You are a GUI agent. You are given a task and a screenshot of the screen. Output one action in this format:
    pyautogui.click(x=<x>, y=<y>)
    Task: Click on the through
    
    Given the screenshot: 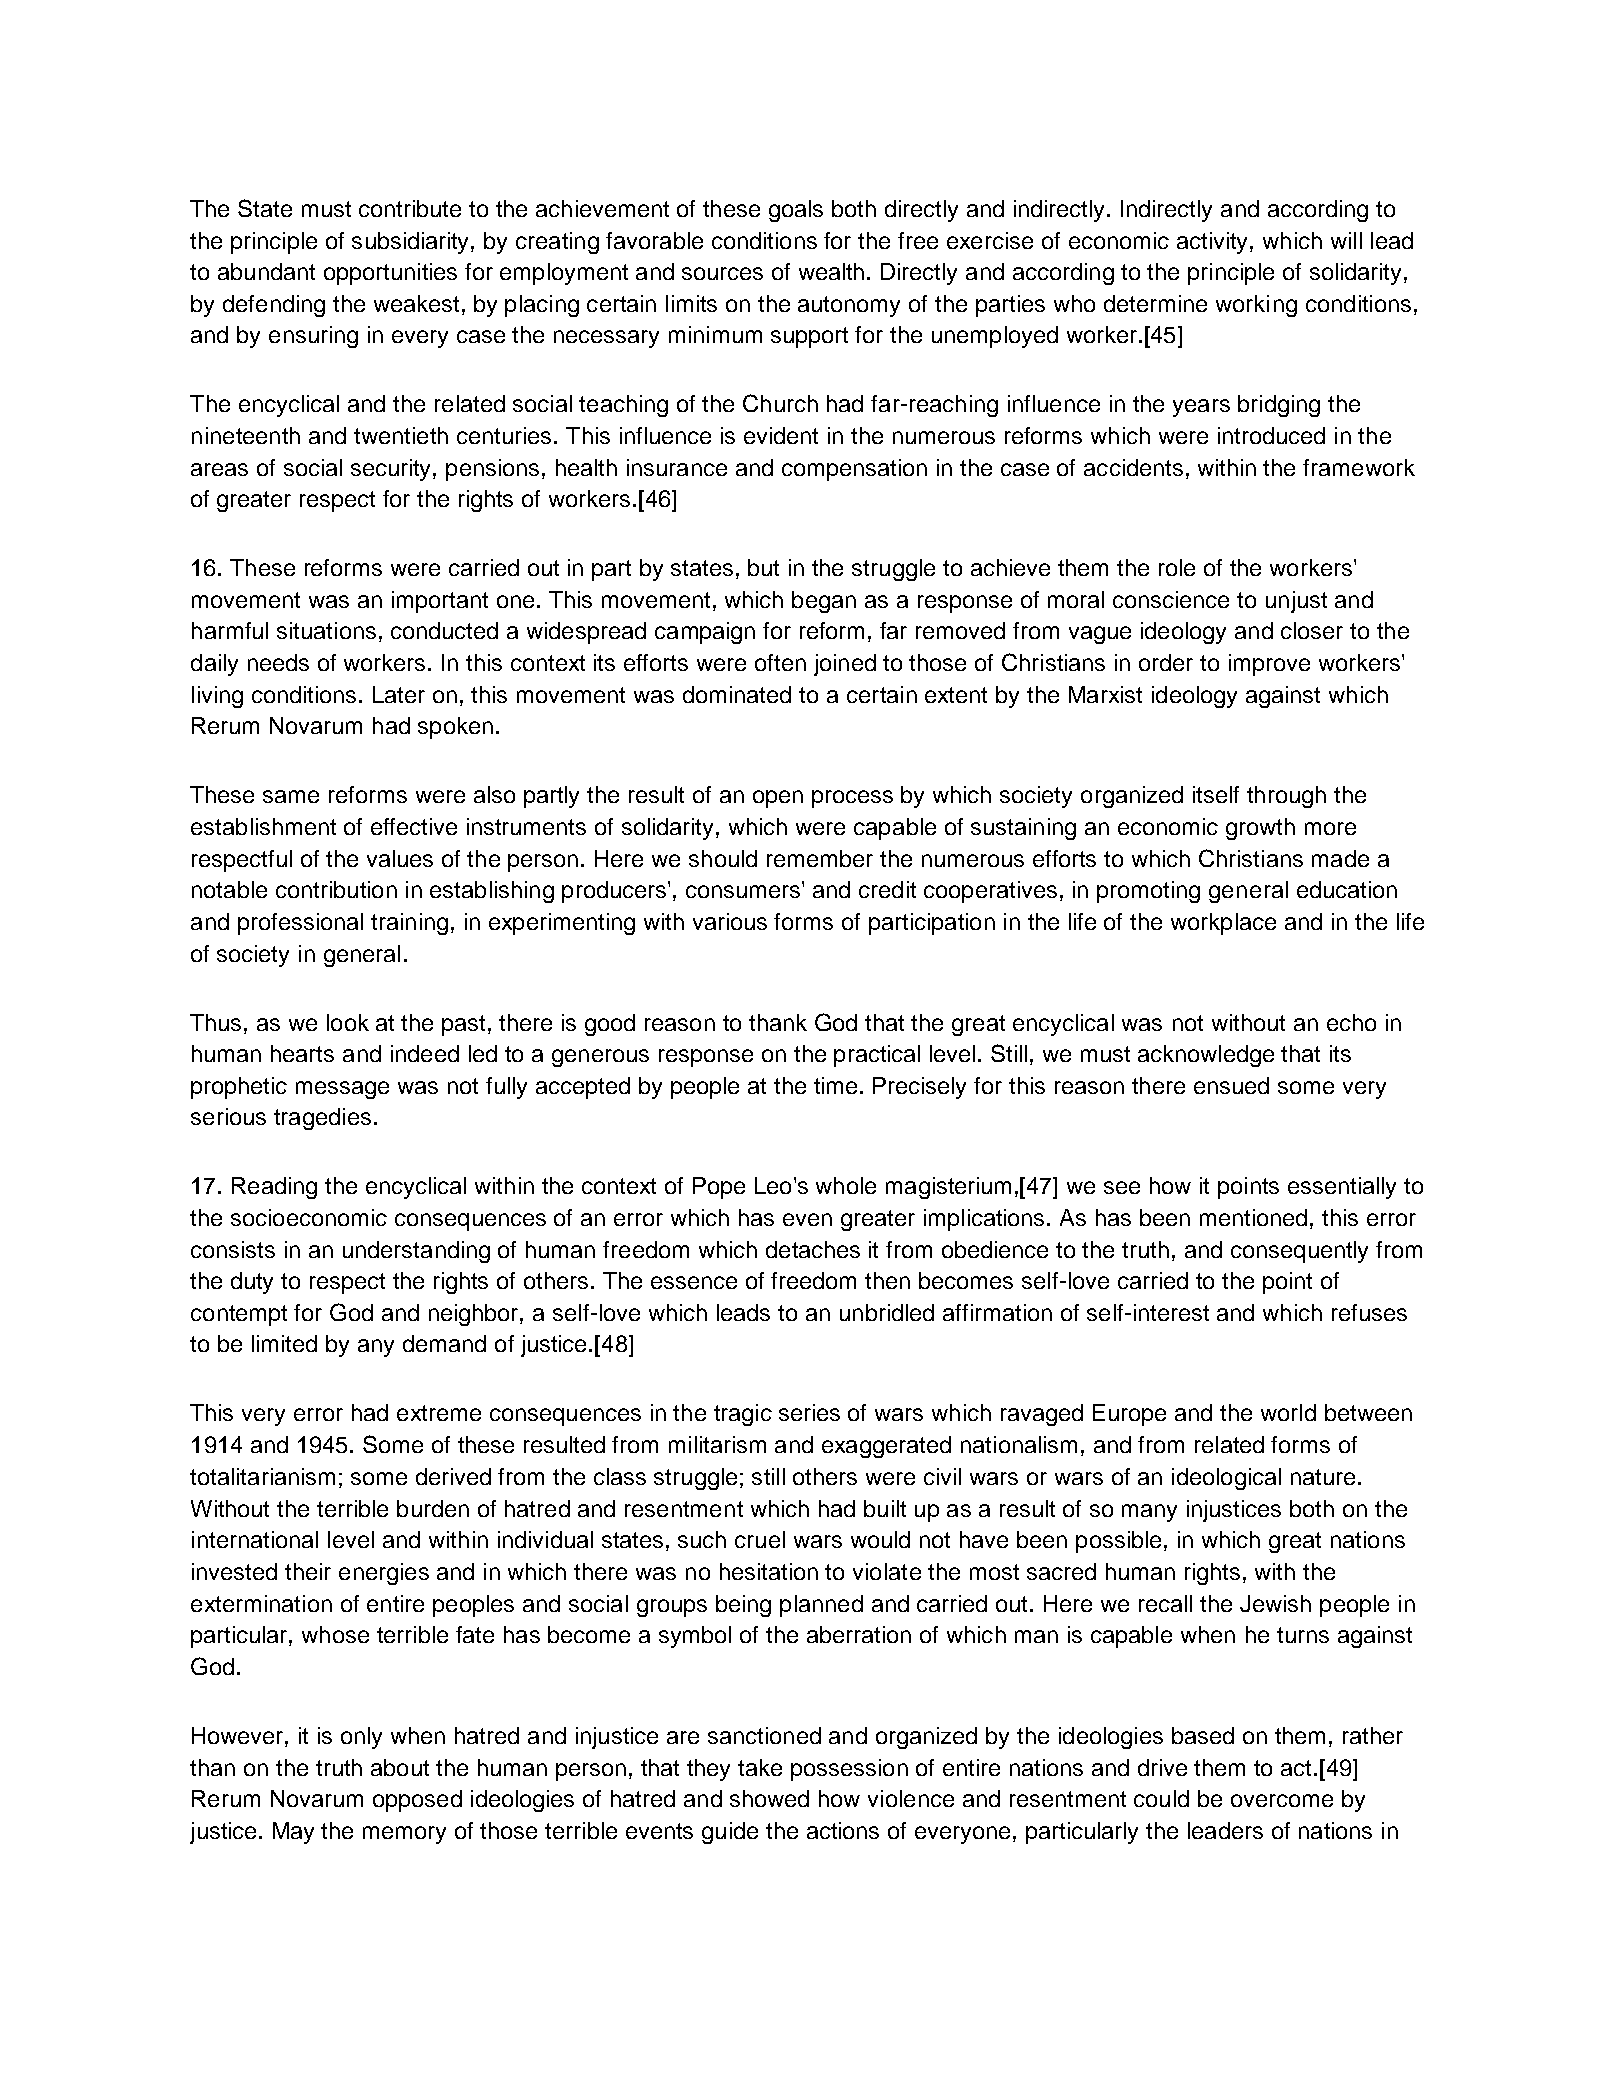 What is the action you would take?
    pyautogui.click(x=1286, y=797)
